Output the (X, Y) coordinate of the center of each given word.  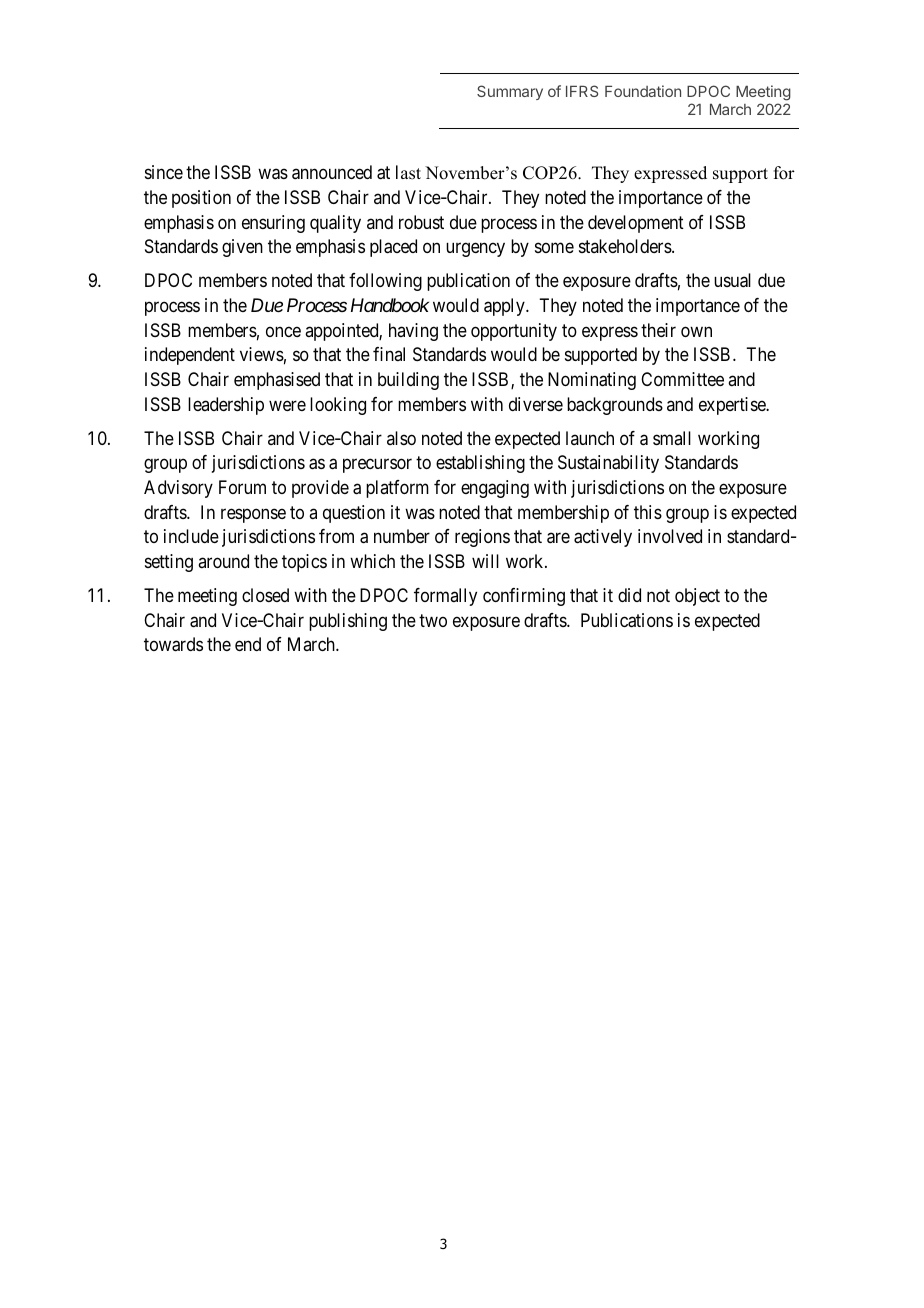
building (408, 381)
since (164, 172)
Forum (242, 487)
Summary (510, 92)
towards (173, 644)
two (433, 620)
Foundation (643, 91)
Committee (682, 379)
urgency (475, 250)
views (262, 354)
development (636, 224)
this (648, 512)
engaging (495, 489)
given (242, 248)
